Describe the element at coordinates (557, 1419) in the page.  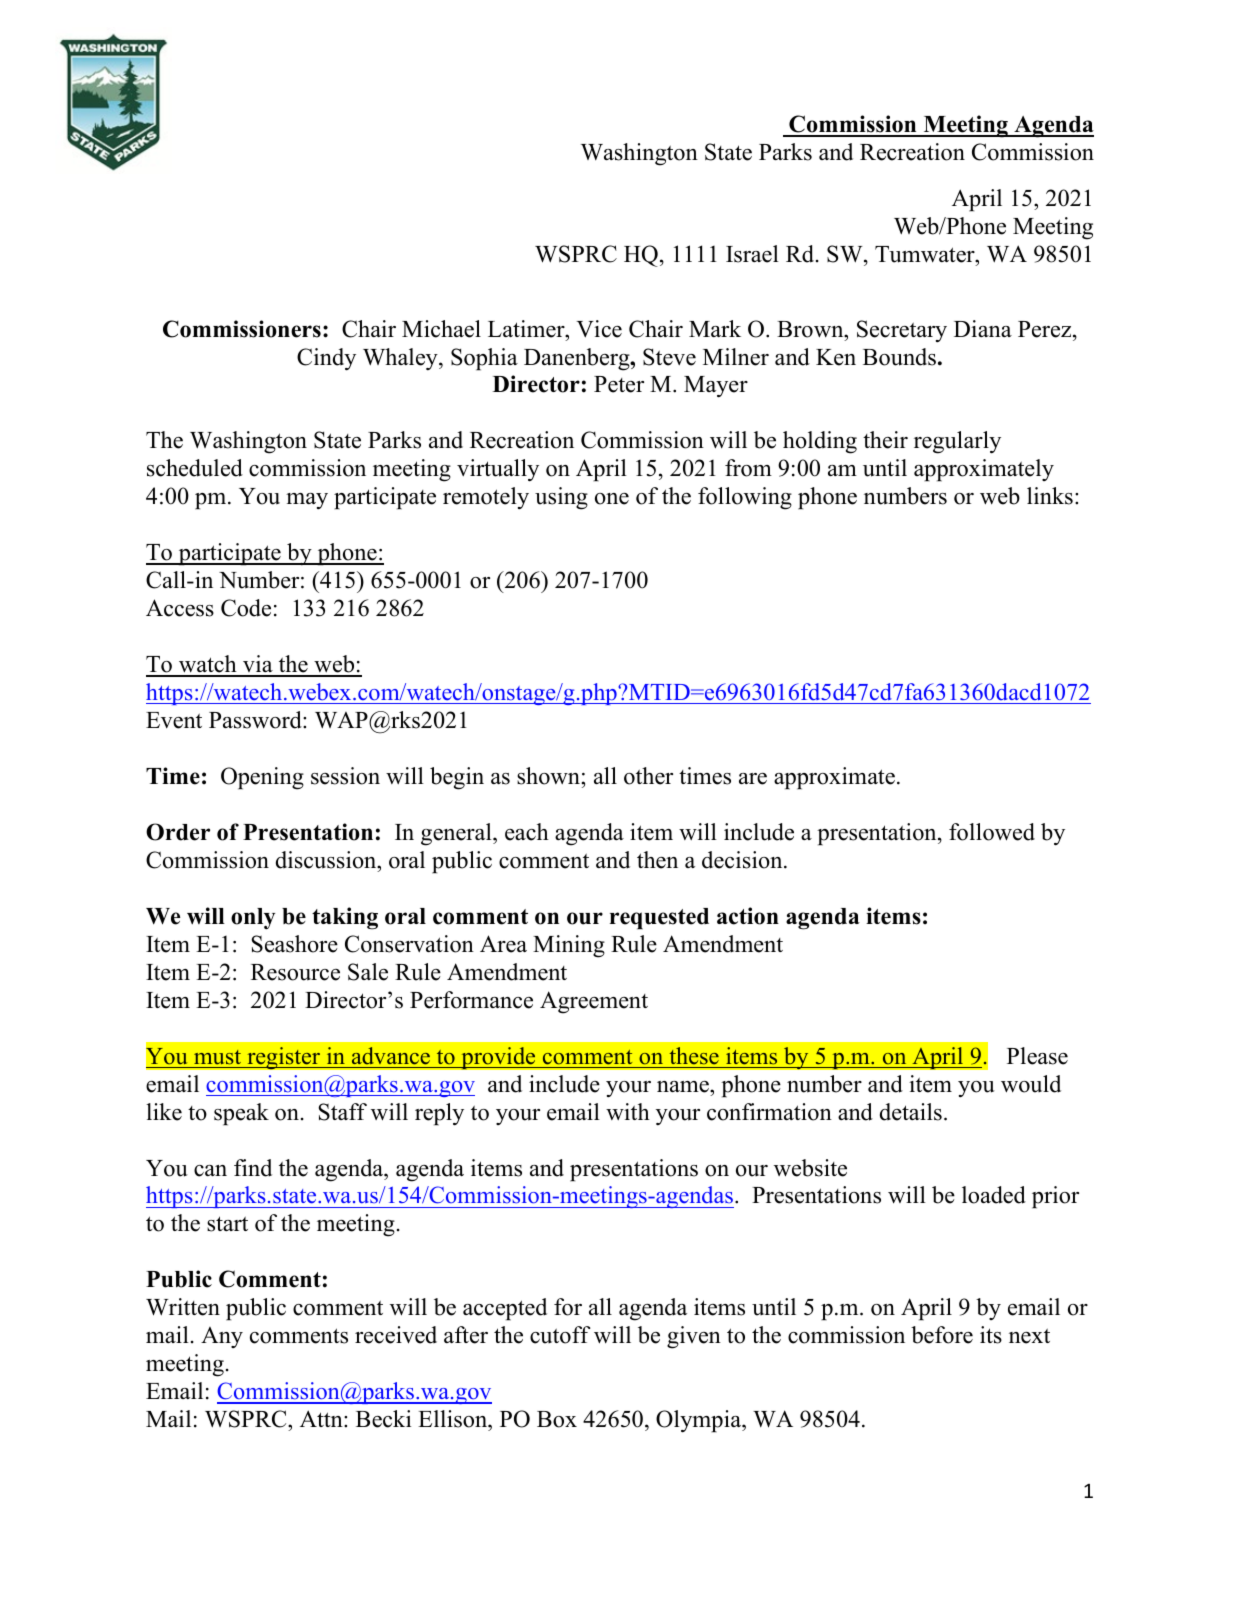
I see `Box` at that location.
